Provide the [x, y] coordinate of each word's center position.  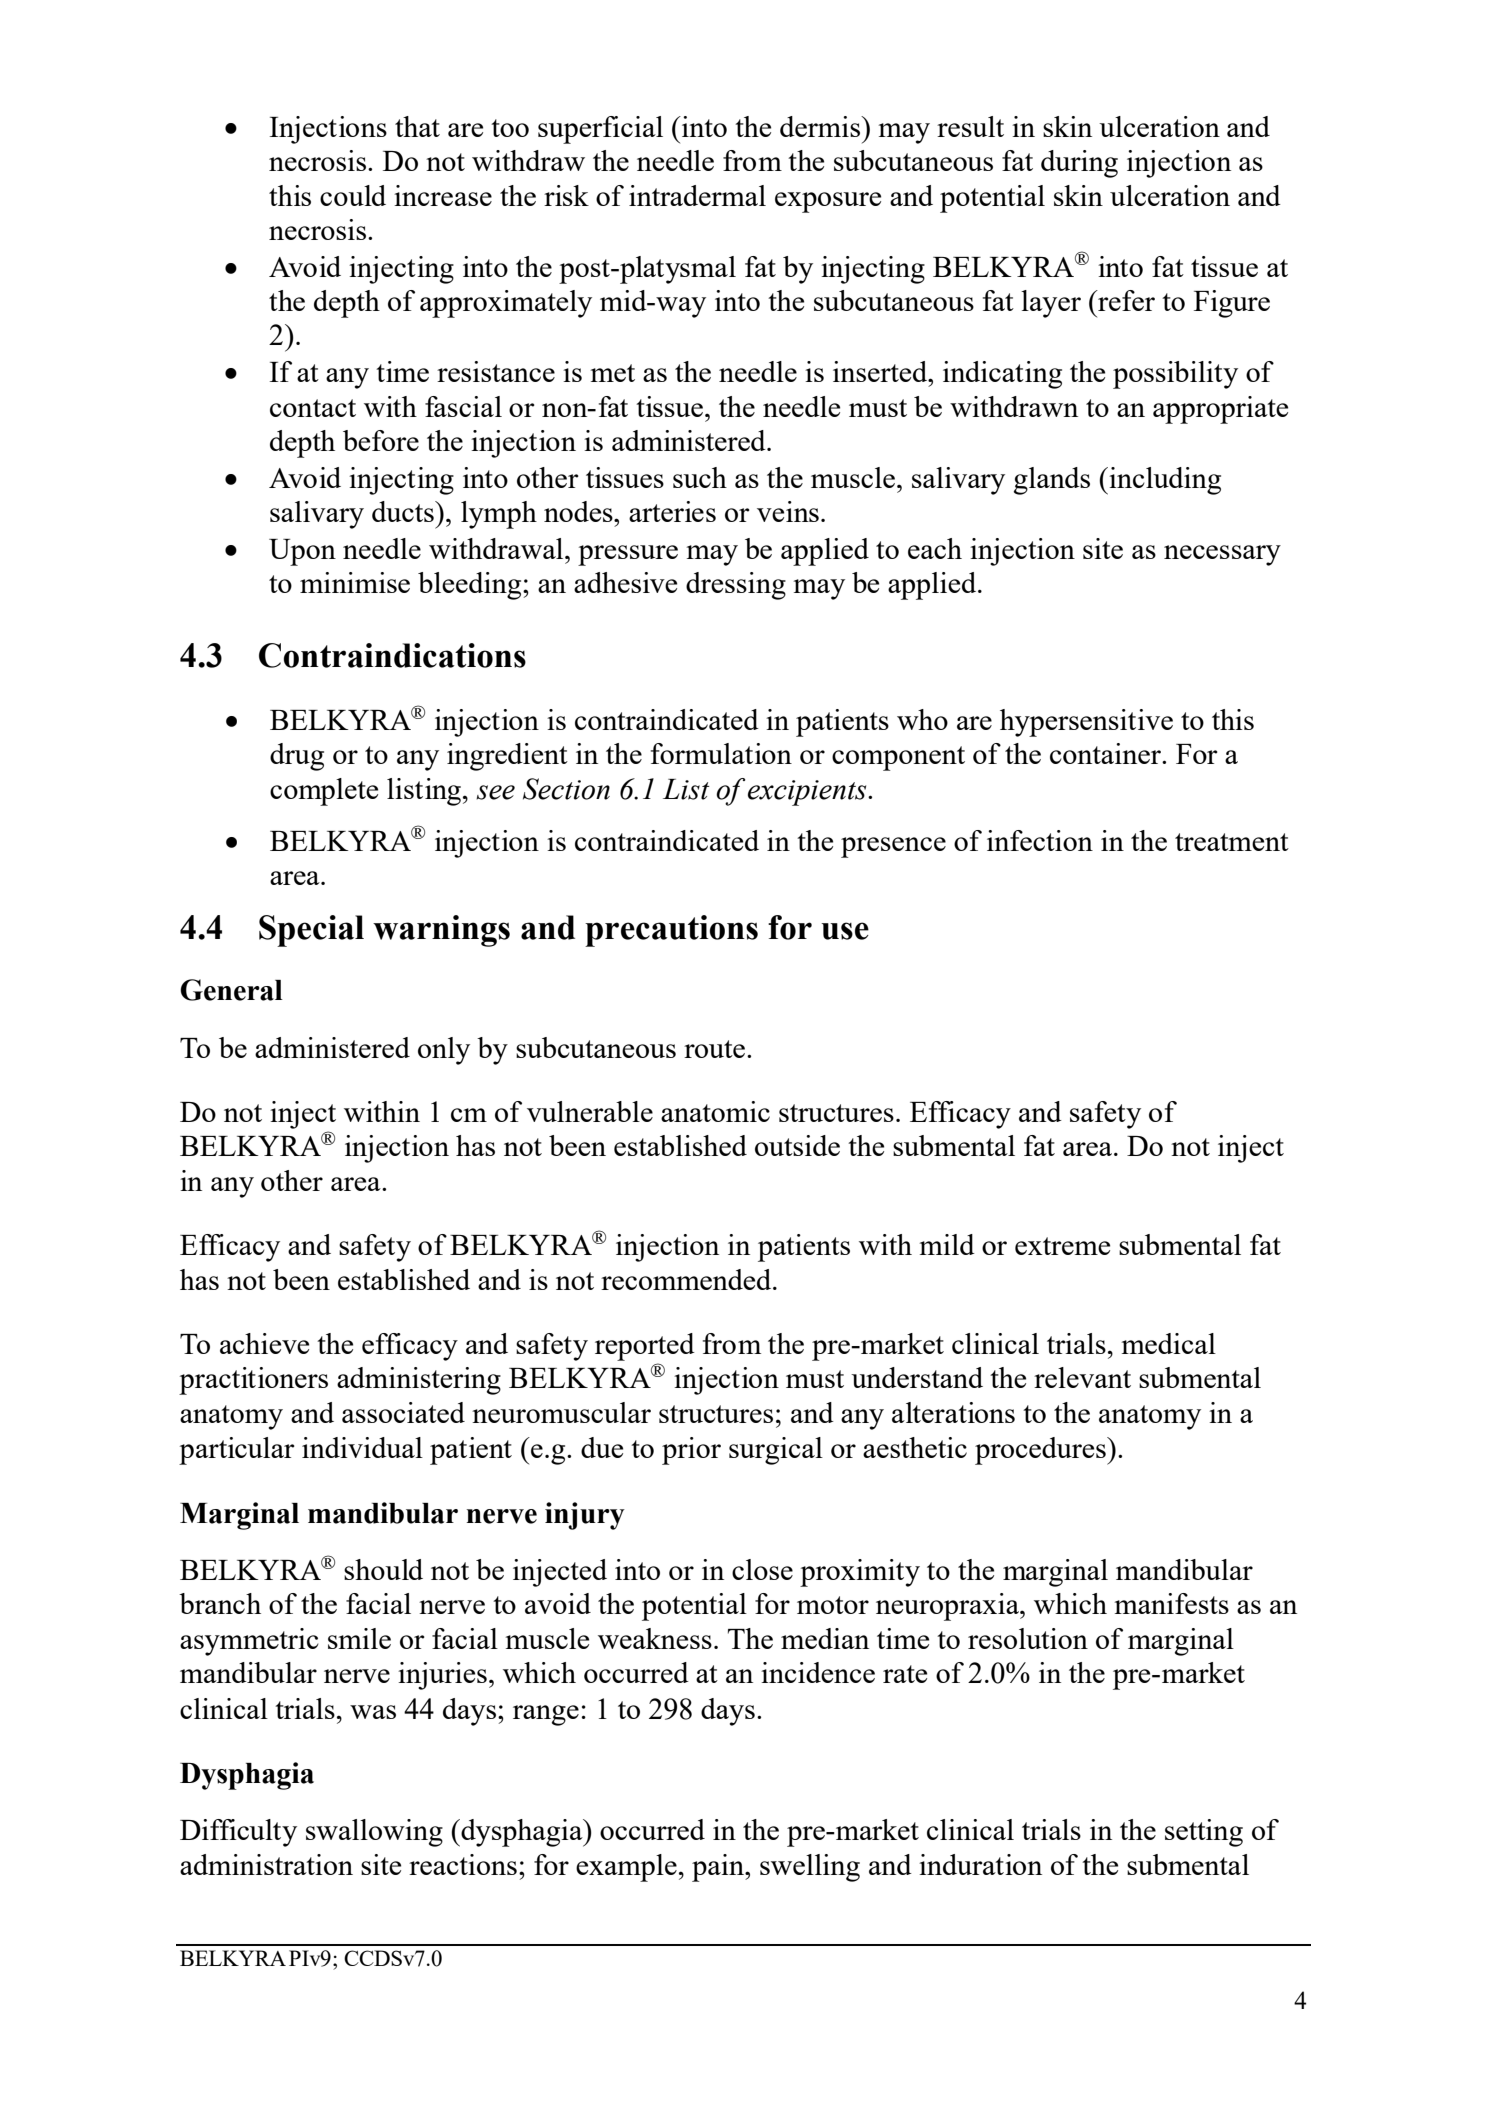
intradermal [697, 195]
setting [1204, 1833]
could [353, 195]
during [1079, 164]
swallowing [374, 1833]
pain [719, 1868]
